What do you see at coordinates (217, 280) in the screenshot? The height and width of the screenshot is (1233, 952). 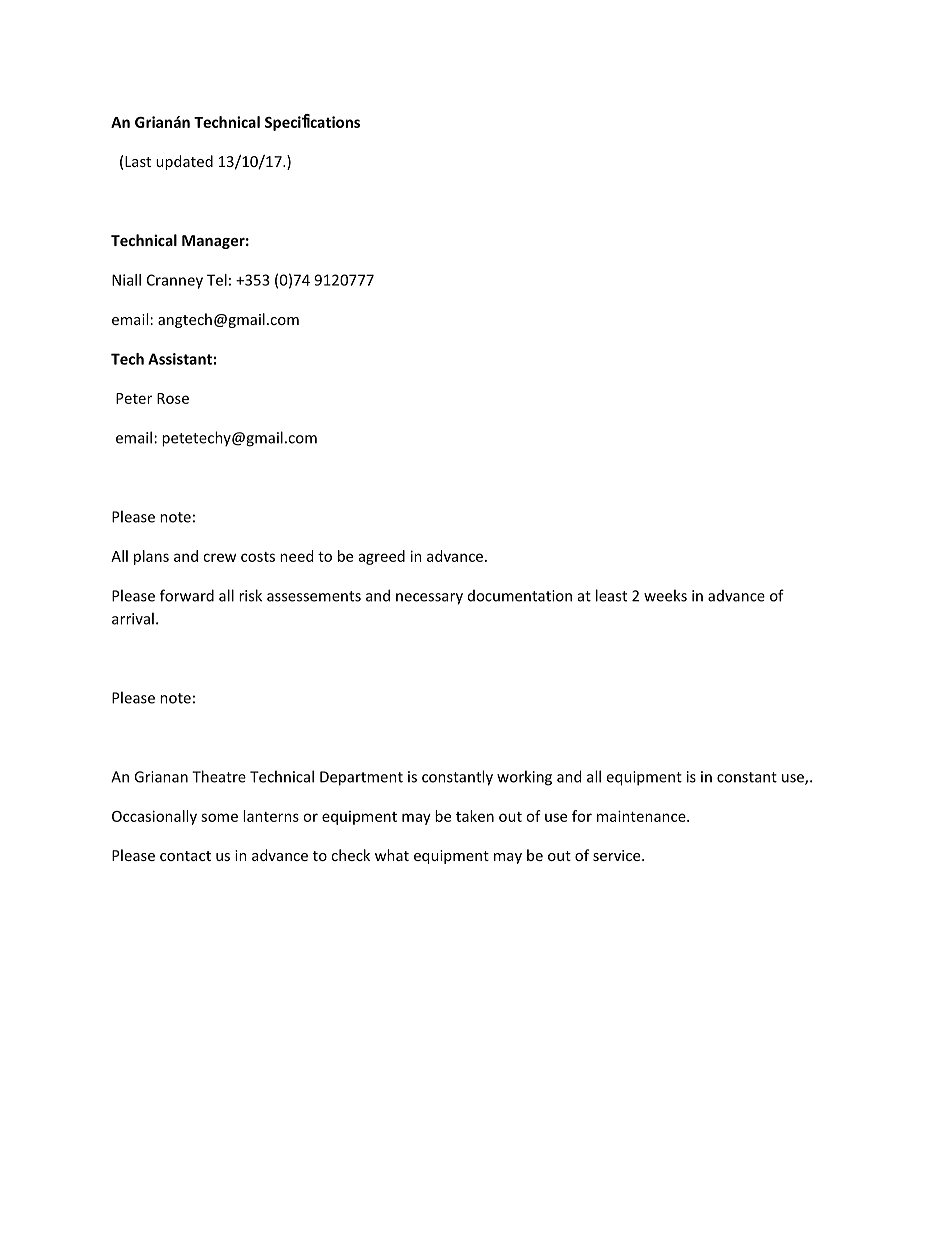 I see `Tel` at bounding box center [217, 280].
